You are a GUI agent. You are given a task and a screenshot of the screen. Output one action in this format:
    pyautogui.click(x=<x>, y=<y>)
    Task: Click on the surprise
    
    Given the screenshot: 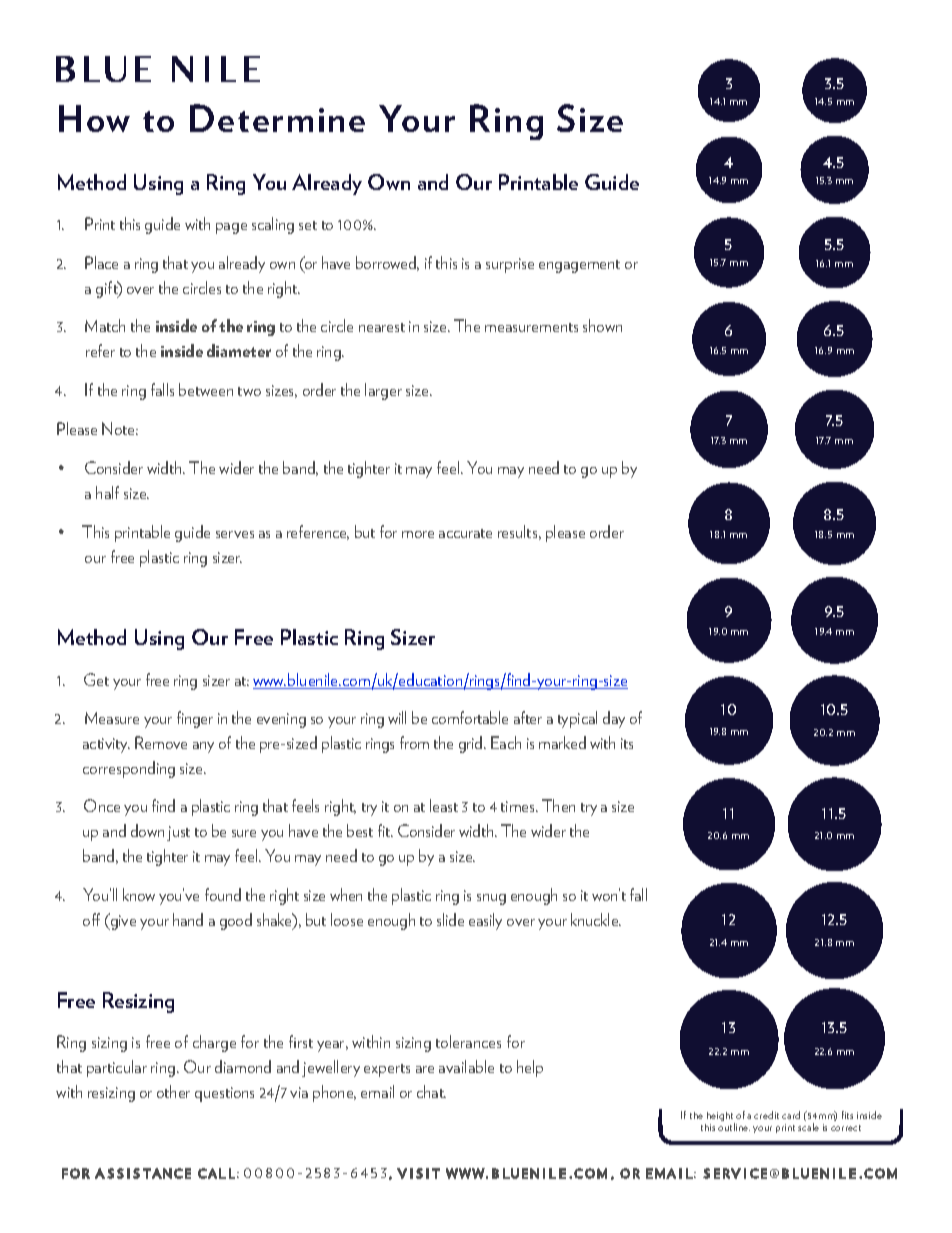 What is the action you would take?
    pyautogui.click(x=510, y=265)
